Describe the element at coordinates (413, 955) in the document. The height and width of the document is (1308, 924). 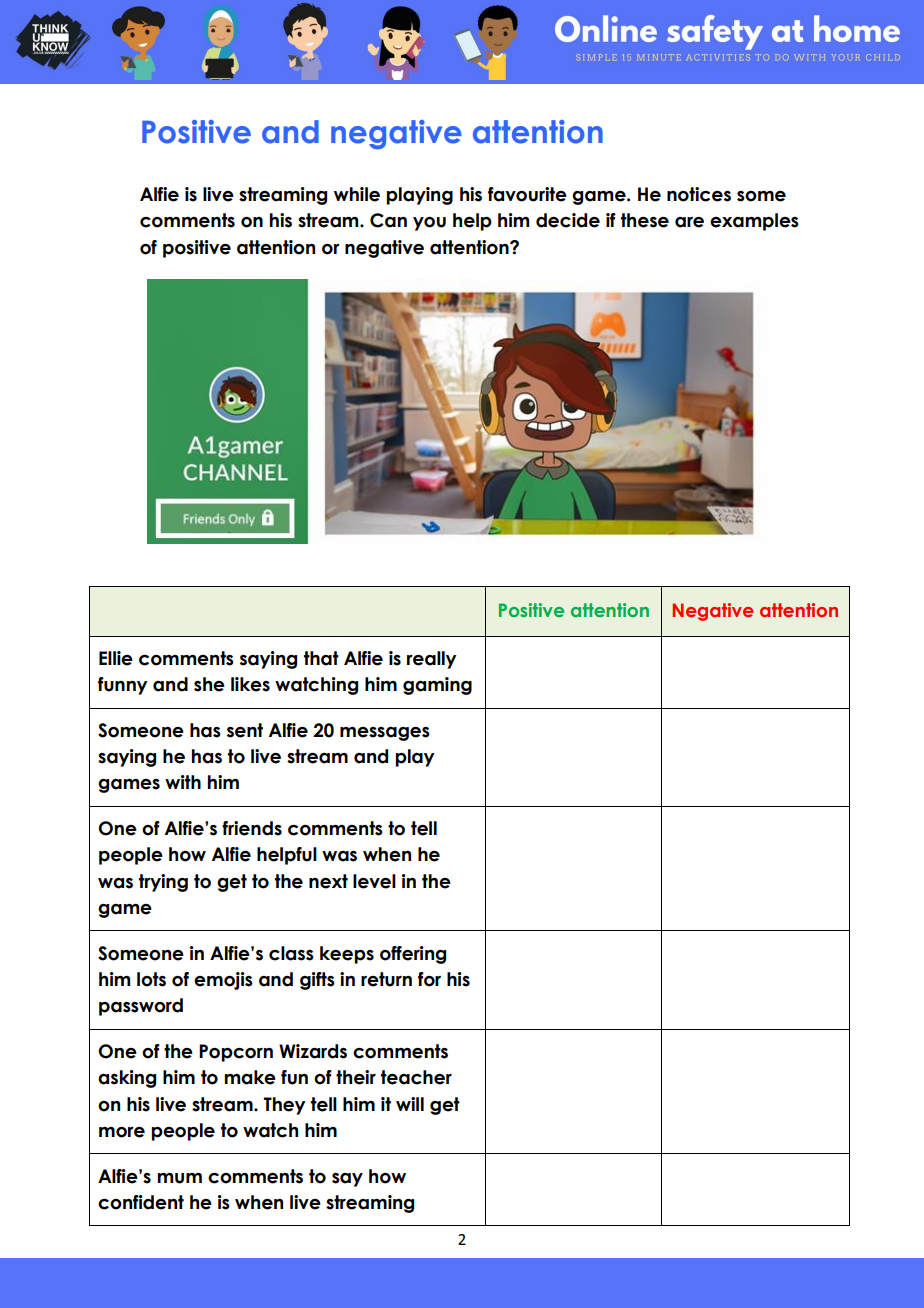
I see `offering` at that location.
